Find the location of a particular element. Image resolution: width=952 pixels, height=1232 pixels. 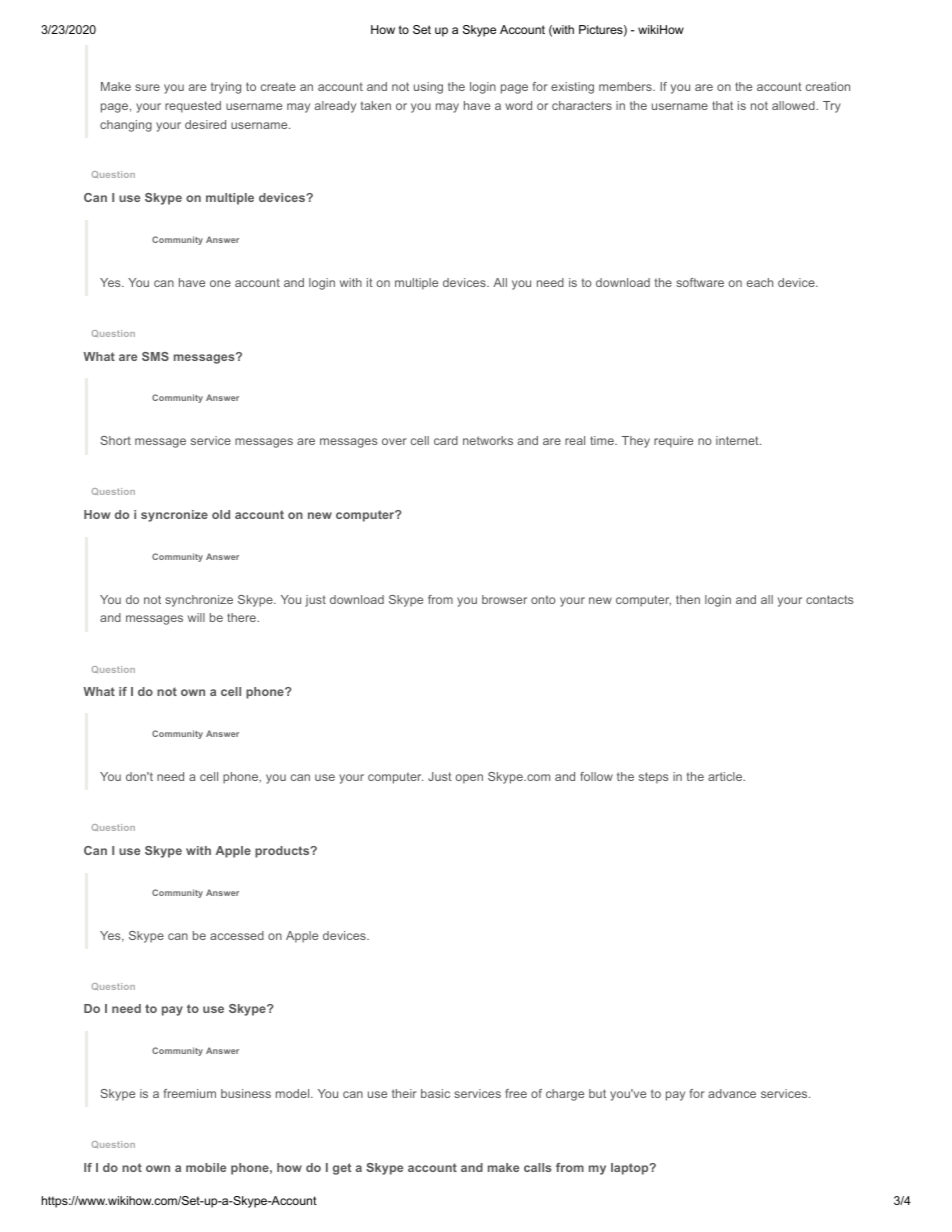

basic is located at coordinates (435, 1093).
